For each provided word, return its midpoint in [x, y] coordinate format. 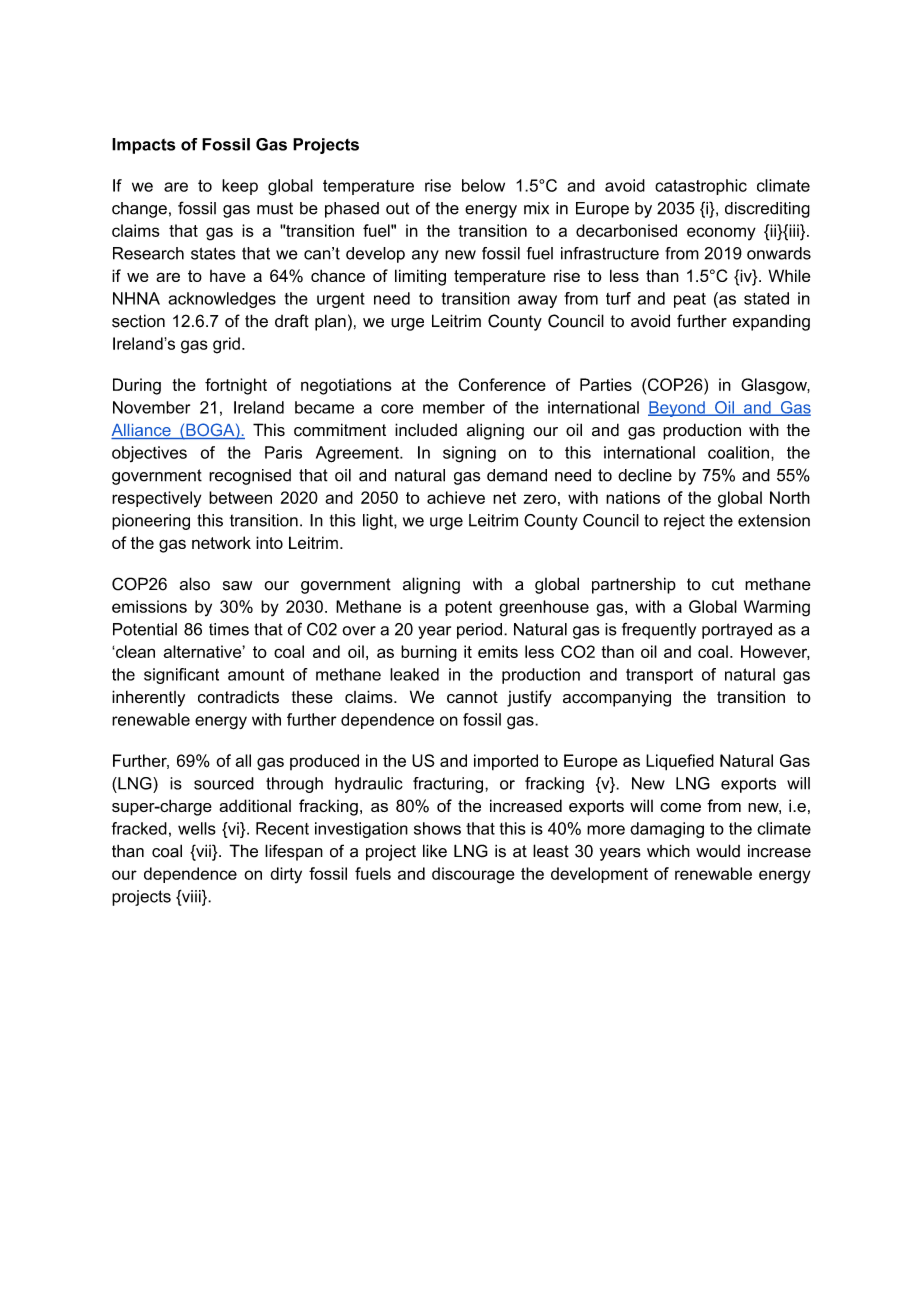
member [454, 407]
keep [240, 187]
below [483, 185]
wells [197, 828]
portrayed [737, 631]
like [435, 851]
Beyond [677, 409]
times [229, 629]
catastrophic [701, 187]
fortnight [236, 386]
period [481, 631]
